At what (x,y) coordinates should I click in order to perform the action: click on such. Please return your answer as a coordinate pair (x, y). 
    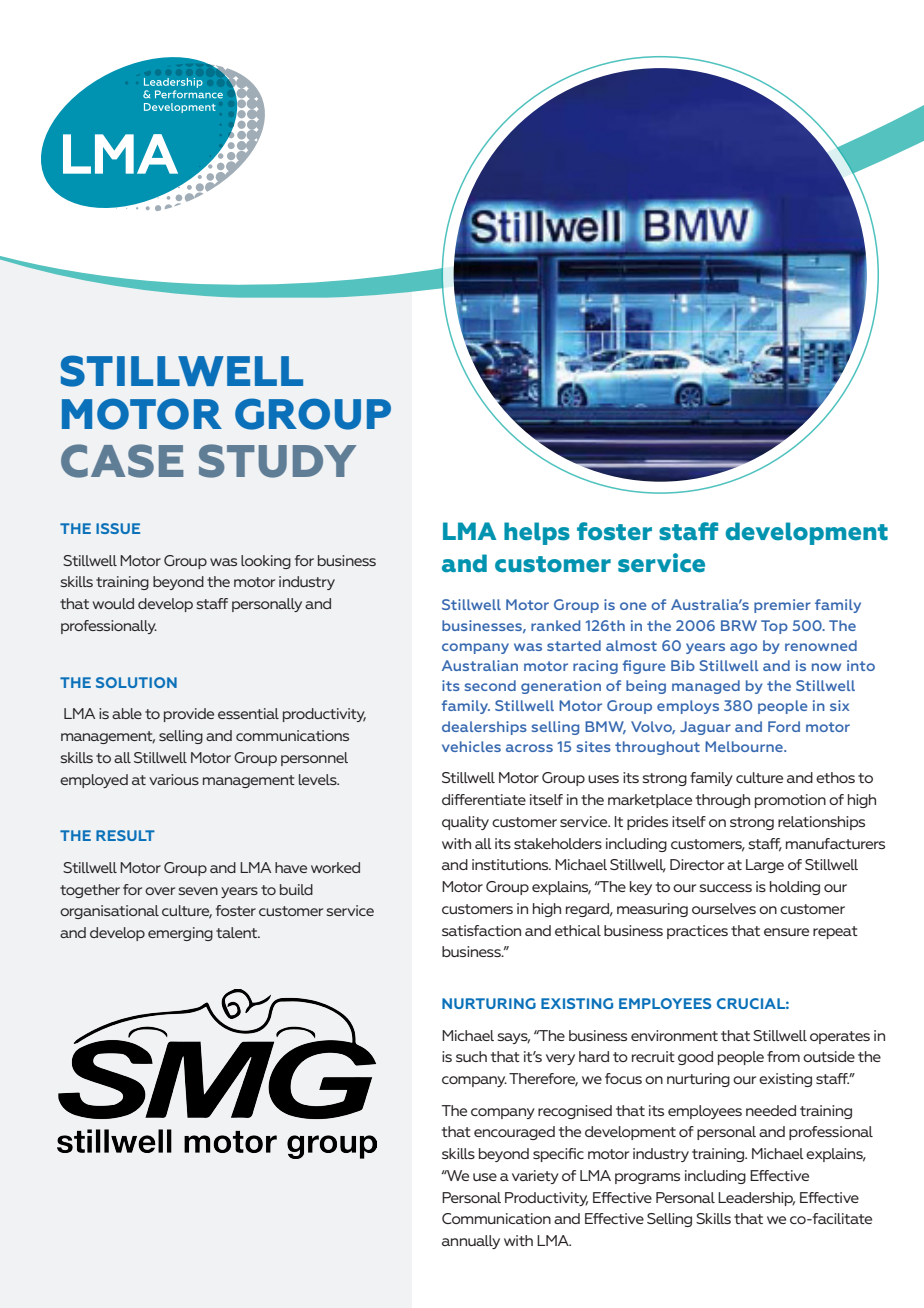
    Looking at the image, I should click on (471, 1056).
